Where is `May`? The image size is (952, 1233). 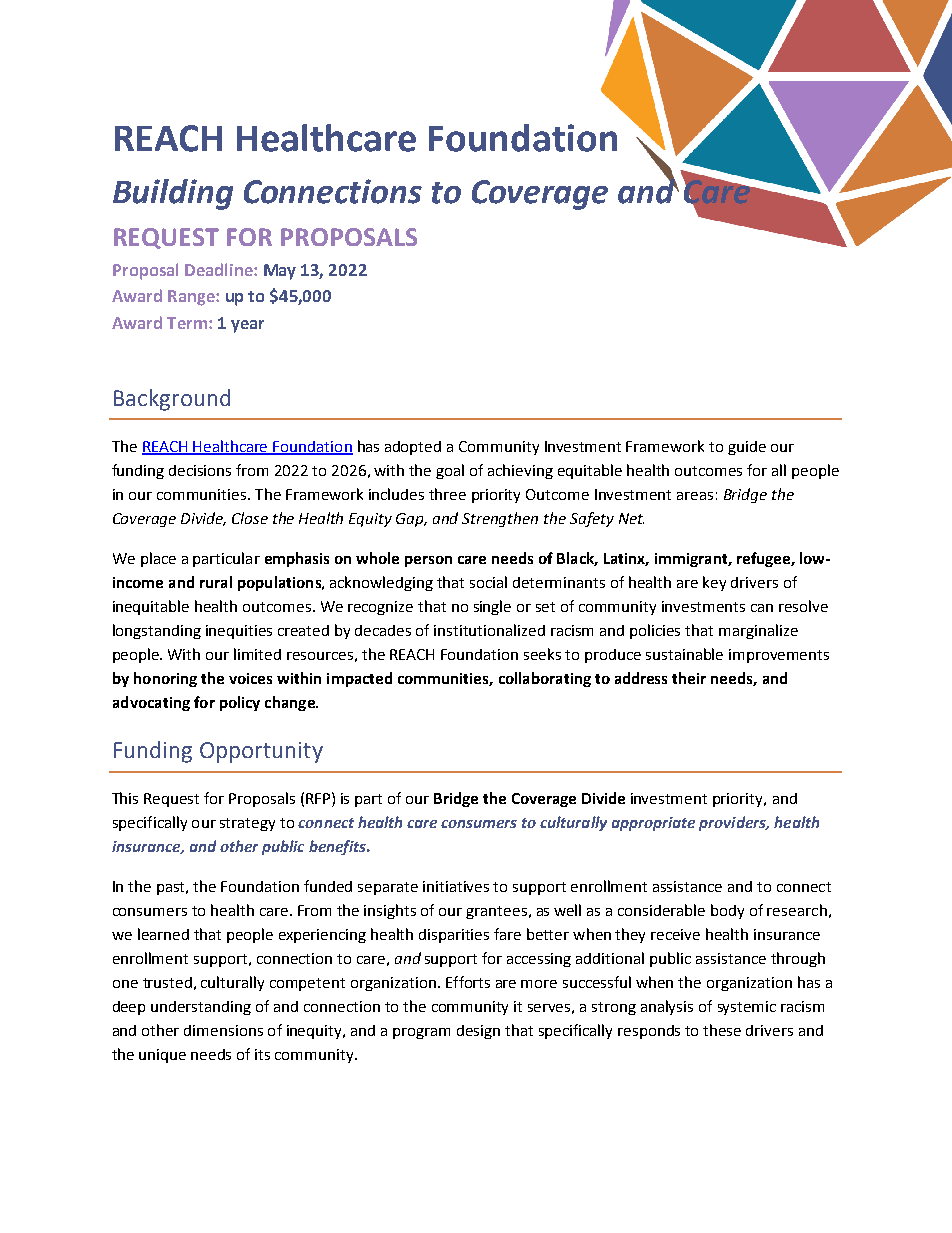
May is located at coordinates (280, 272).
